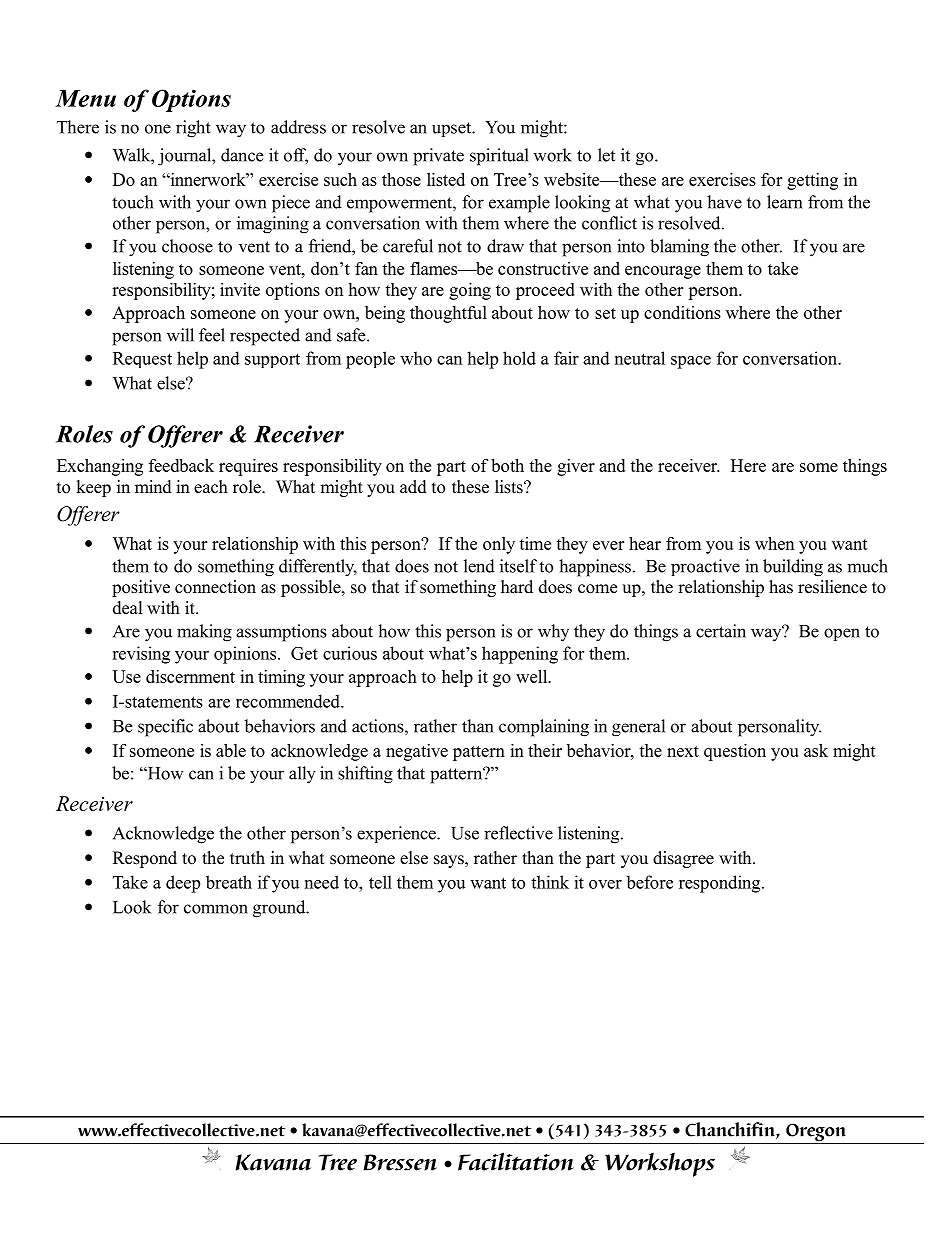 This document has width=952, height=1233. What do you see at coordinates (183, 884) in the document?
I see `deep` at bounding box center [183, 884].
